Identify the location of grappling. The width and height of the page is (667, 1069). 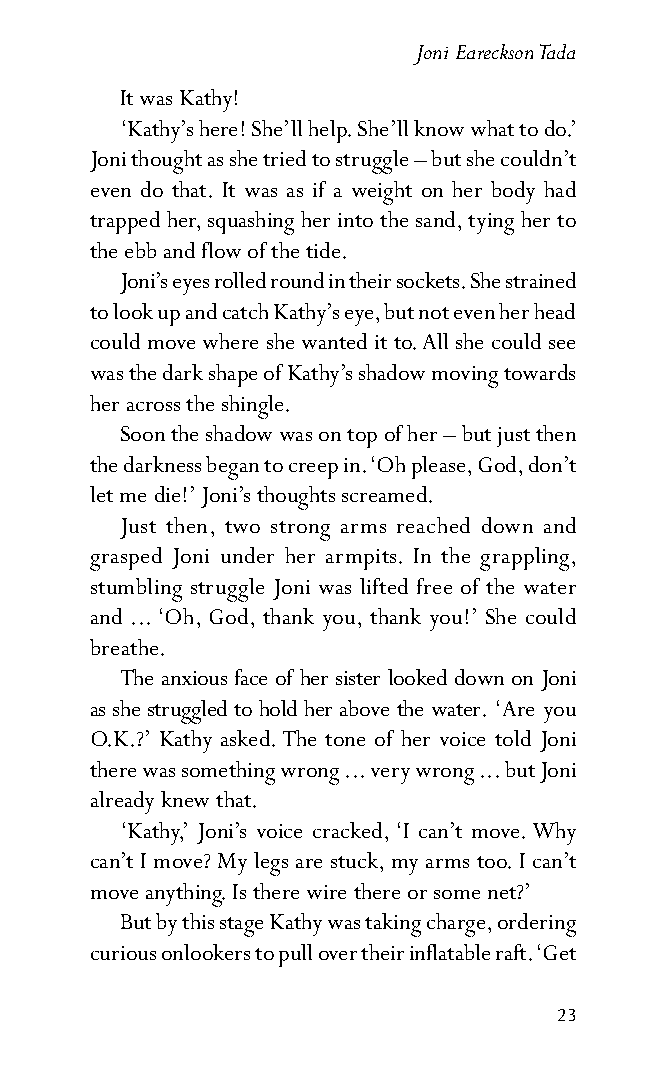
(526, 559).
